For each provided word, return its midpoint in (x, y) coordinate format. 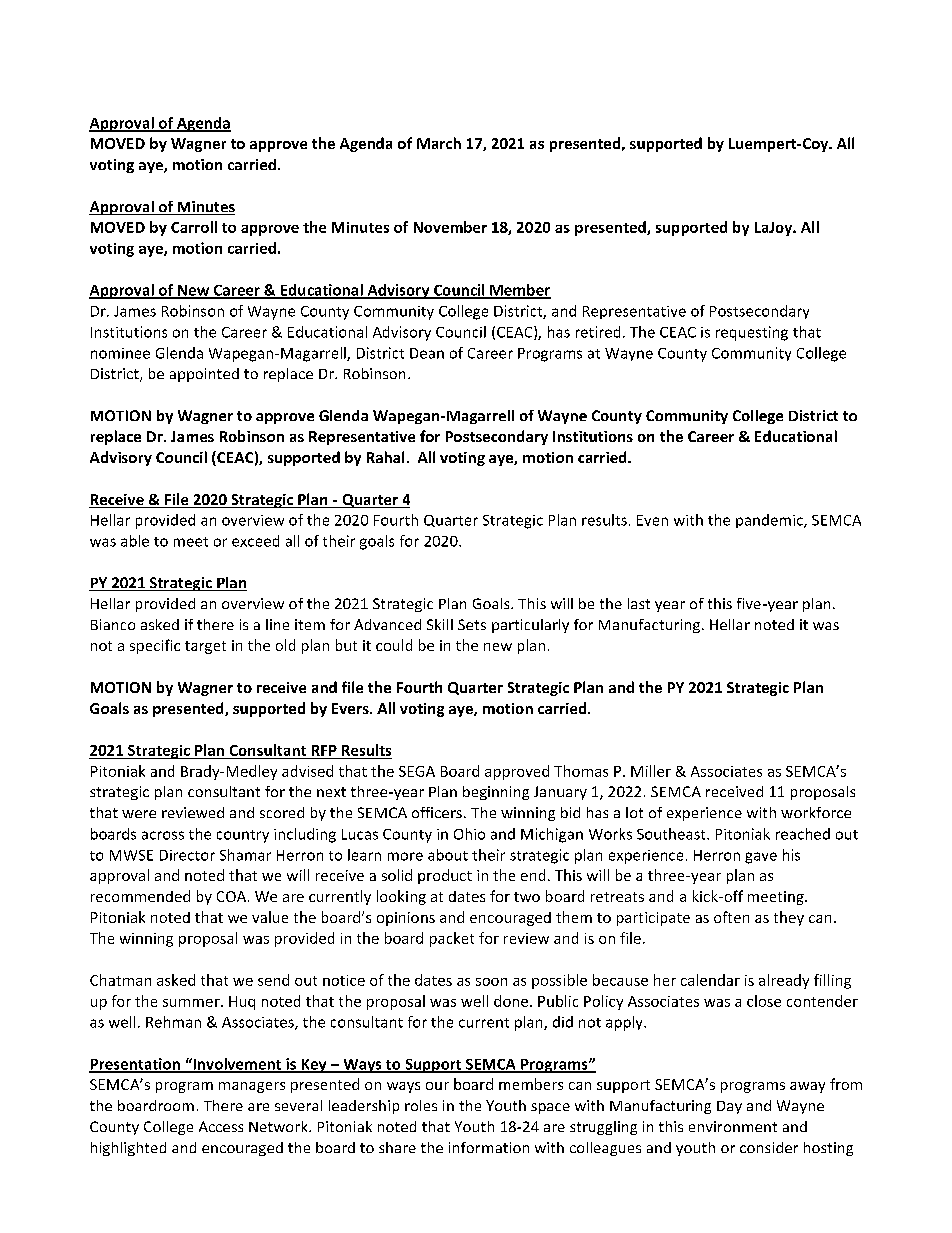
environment (733, 1126)
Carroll (194, 227)
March (439, 143)
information (489, 1147)
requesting (752, 333)
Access (221, 1126)
